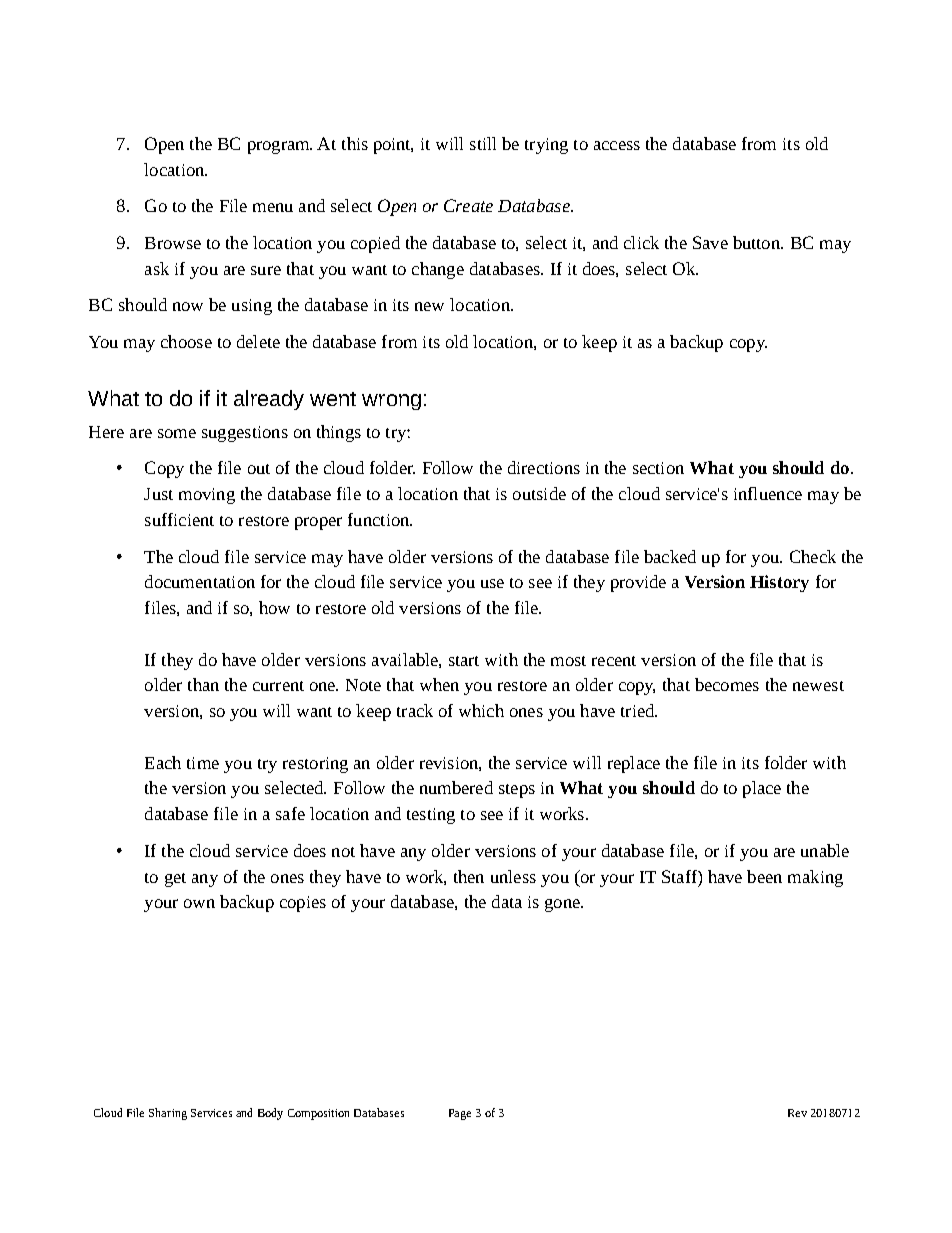 The height and width of the screenshot is (1233, 952). What do you see at coordinates (710, 242) in the screenshot?
I see `Save` at bounding box center [710, 242].
